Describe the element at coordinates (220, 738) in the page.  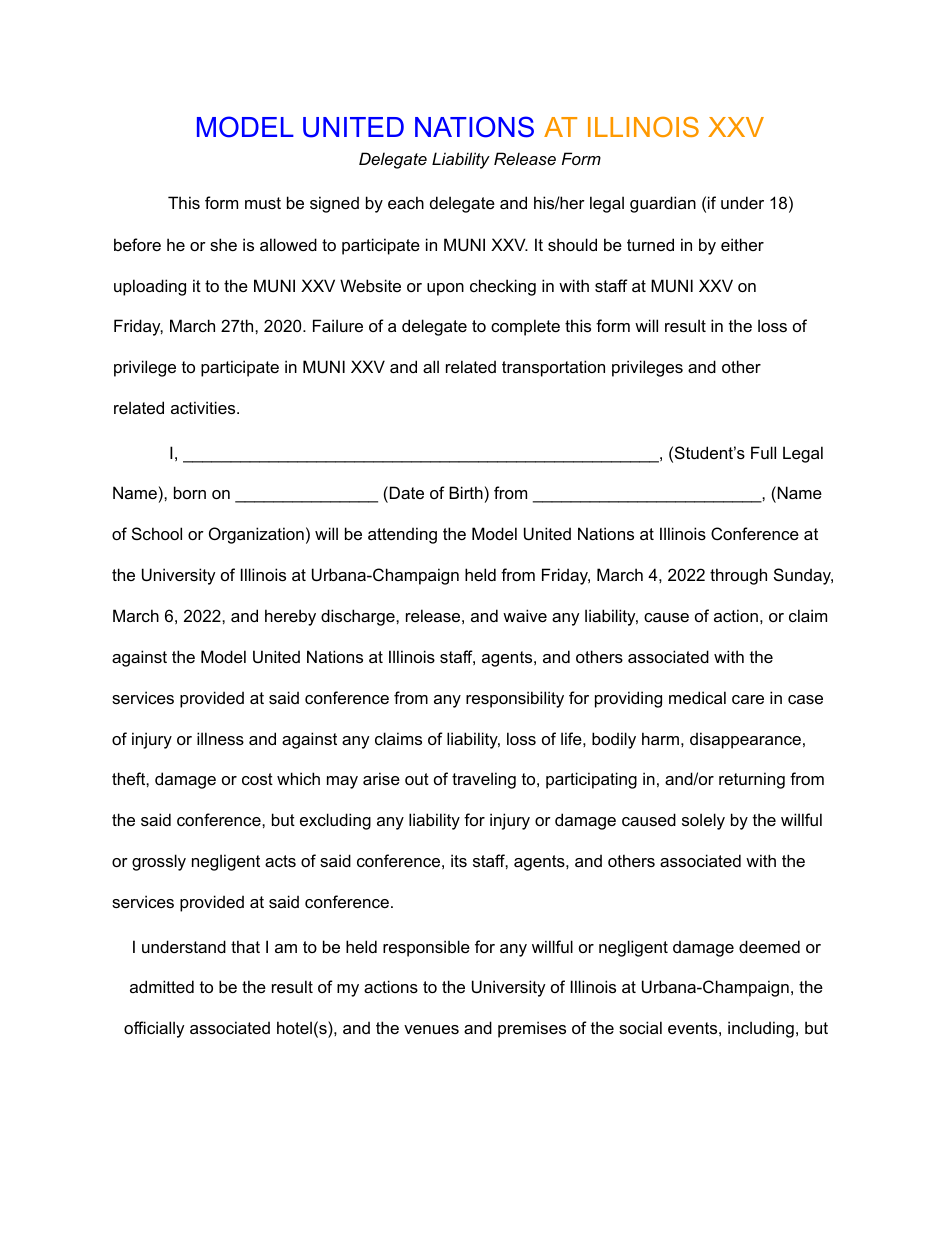
I see `illness` at that location.
